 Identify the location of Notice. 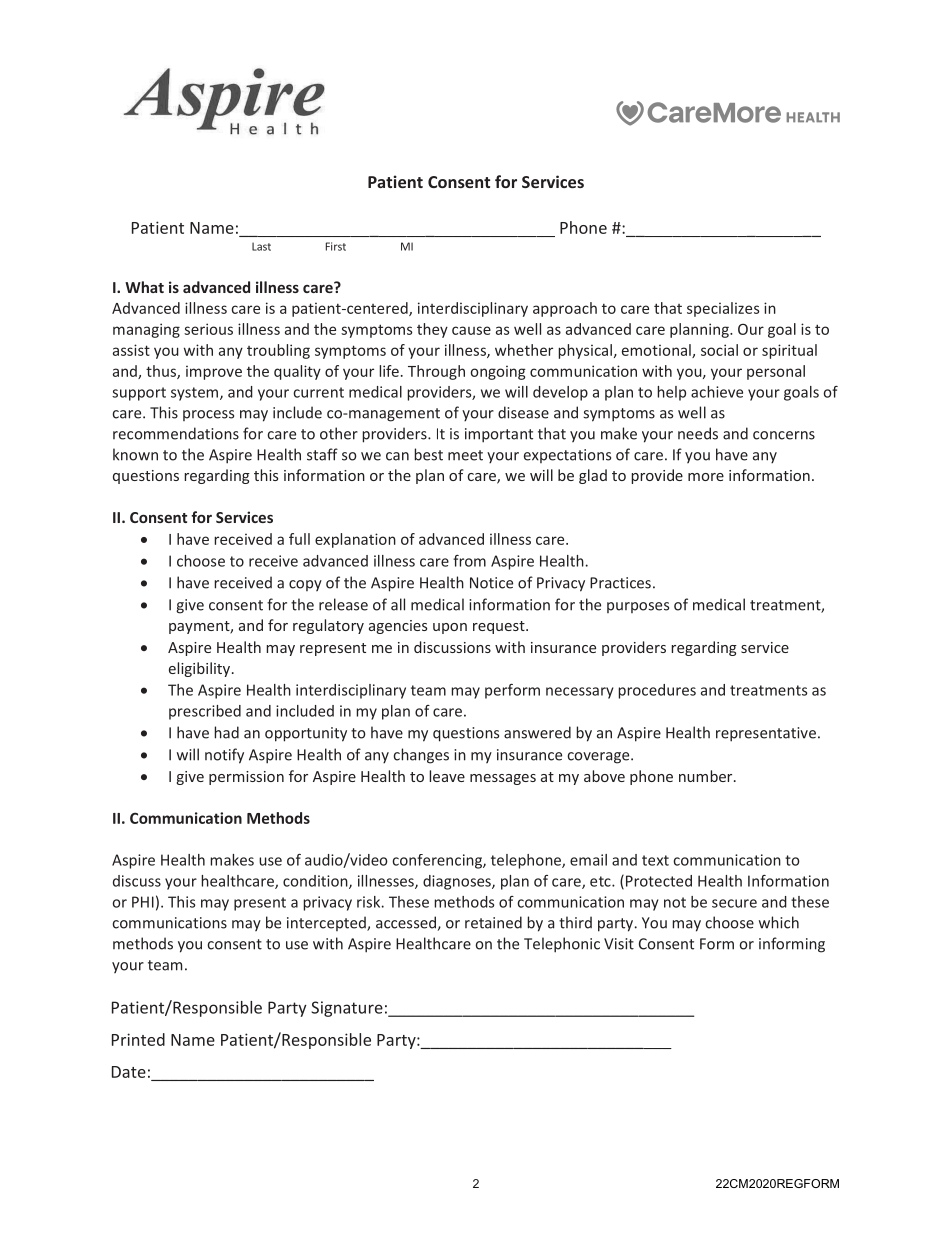
(491, 583).
